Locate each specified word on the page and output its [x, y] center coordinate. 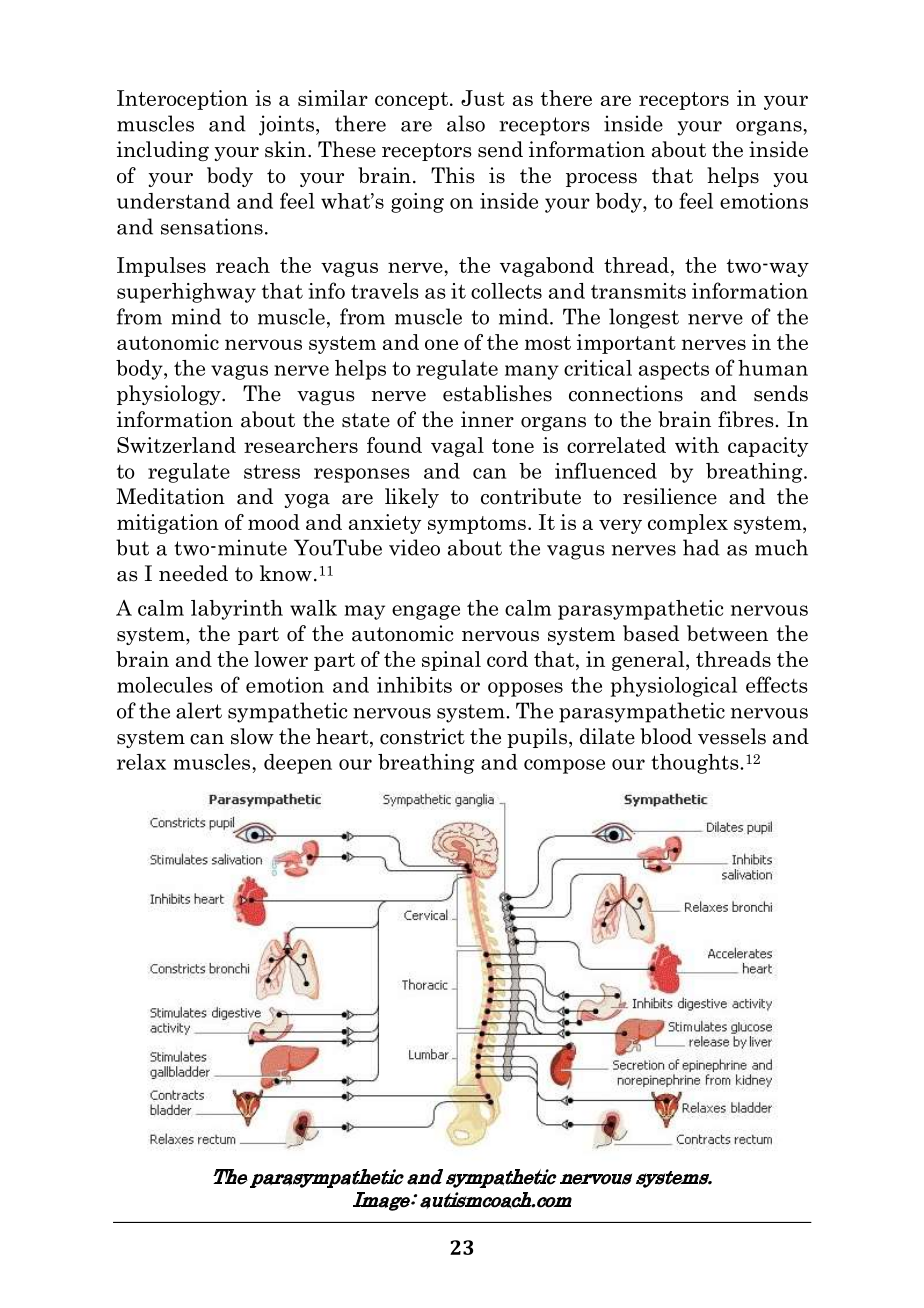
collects [506, 291]
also [466, 123]
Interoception [182, 100]
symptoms [477, 525]
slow [252, 736]
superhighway [186, 293]
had [701, 547]
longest [644, 318]
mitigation [168, 524]
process [601, 180]
